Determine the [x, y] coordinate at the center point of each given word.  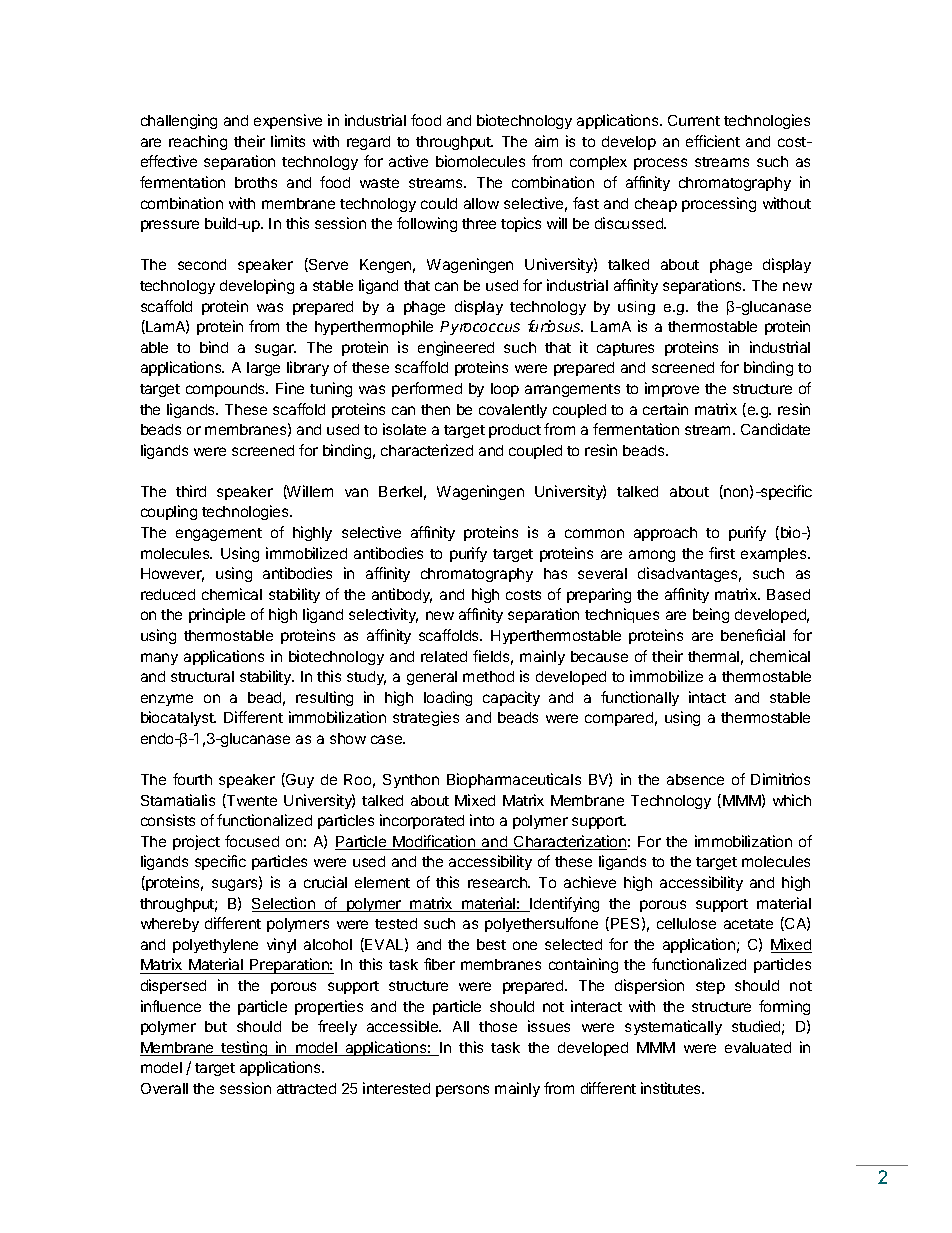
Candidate [775, 429]
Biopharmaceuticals [514, 780]
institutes [672, 1088]
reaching [198, 142]
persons [462, 1091]
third [191, 491]
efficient [713, 141]
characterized [427, 450]
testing [244, 1048]
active [408, 161]
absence [695, 779]
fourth [192, 779]
